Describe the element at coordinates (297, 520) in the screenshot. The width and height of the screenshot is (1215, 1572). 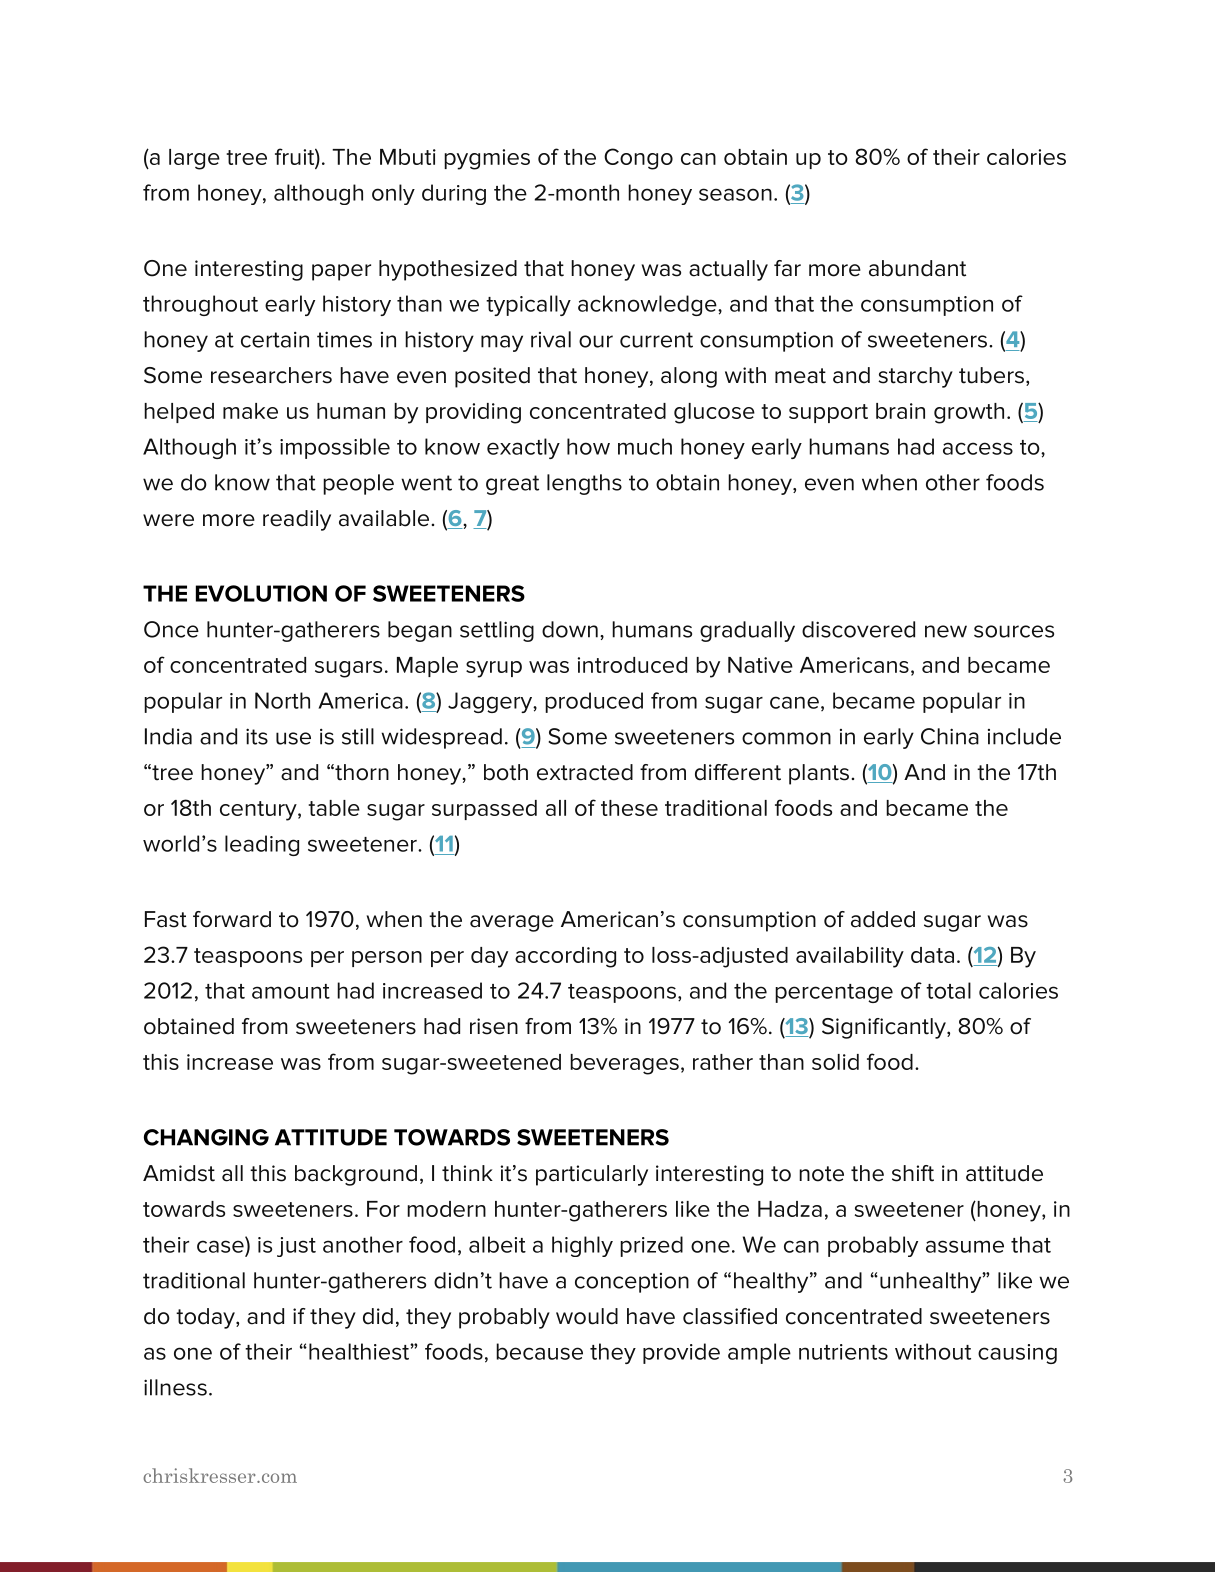
I see `readily` at that location.
